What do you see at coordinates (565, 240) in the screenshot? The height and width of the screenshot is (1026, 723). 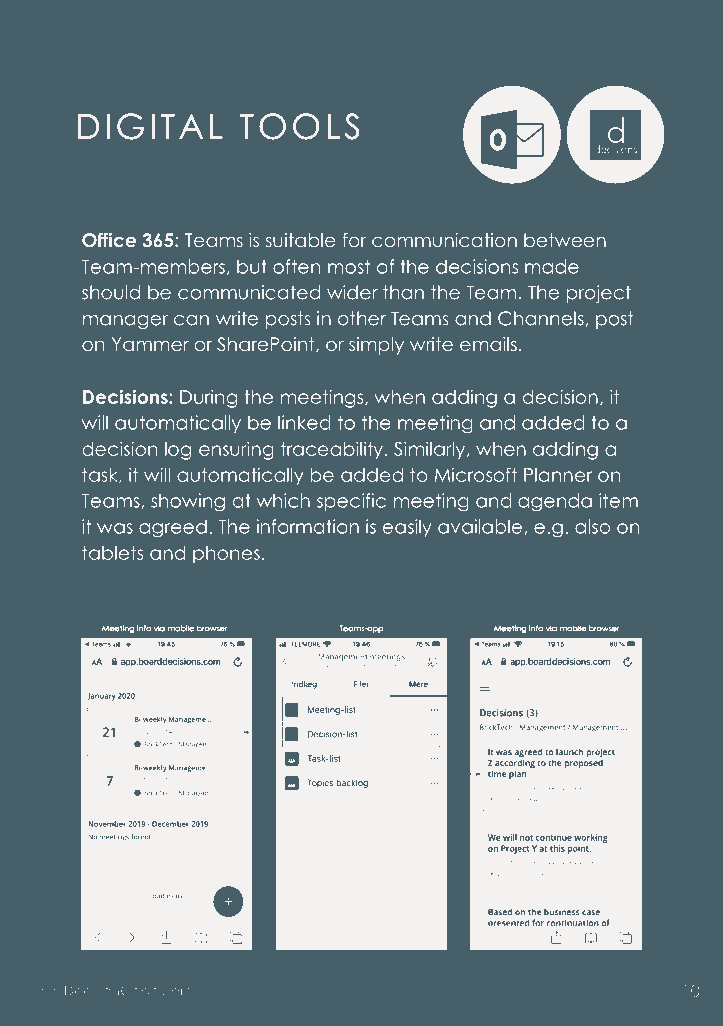 I see `between` at bounding box center [565, 240].
